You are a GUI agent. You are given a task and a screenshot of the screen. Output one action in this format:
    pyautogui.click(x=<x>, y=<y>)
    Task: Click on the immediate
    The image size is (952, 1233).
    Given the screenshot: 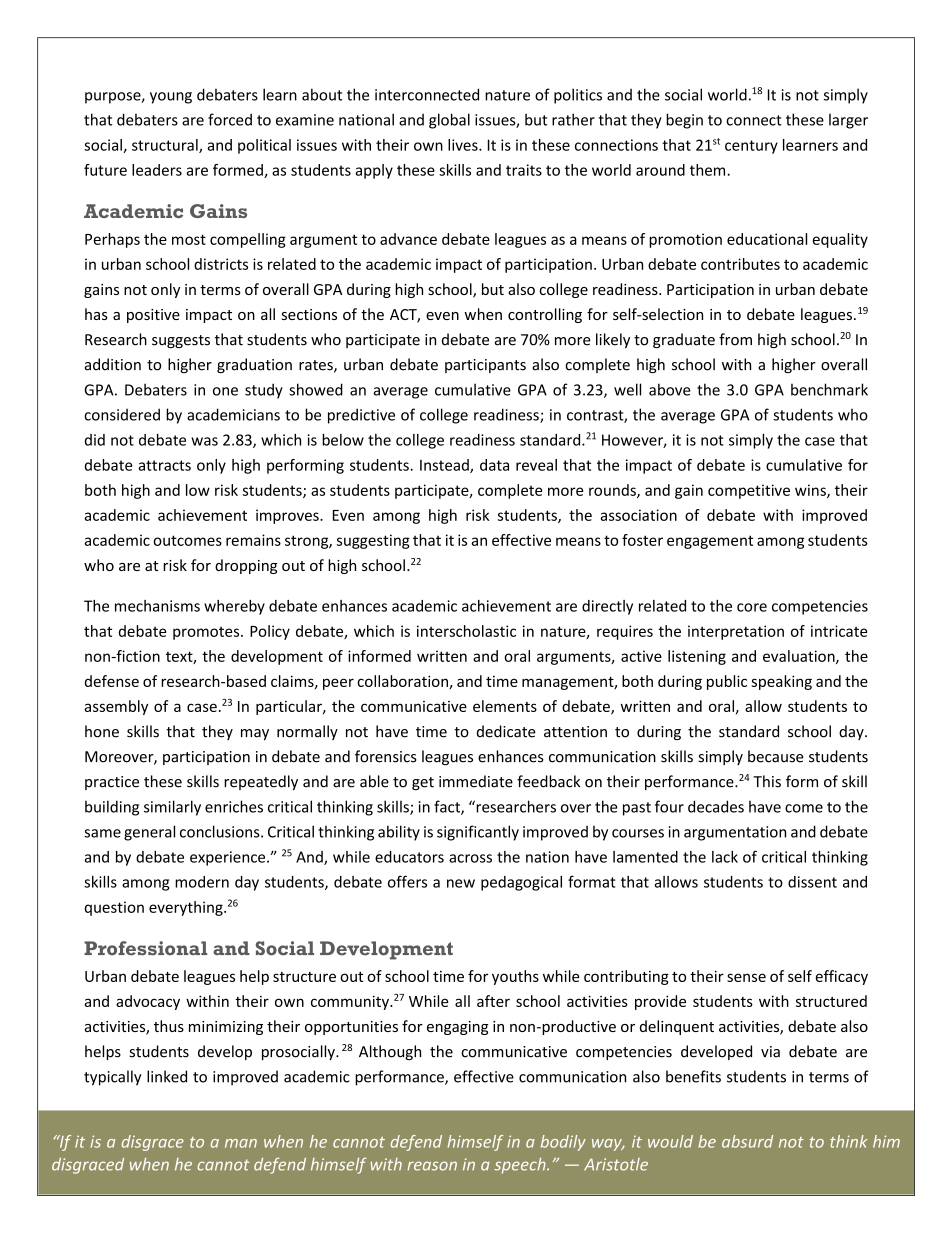 What is the action you would take?
    pyautogui.click(x=476, y=781)
